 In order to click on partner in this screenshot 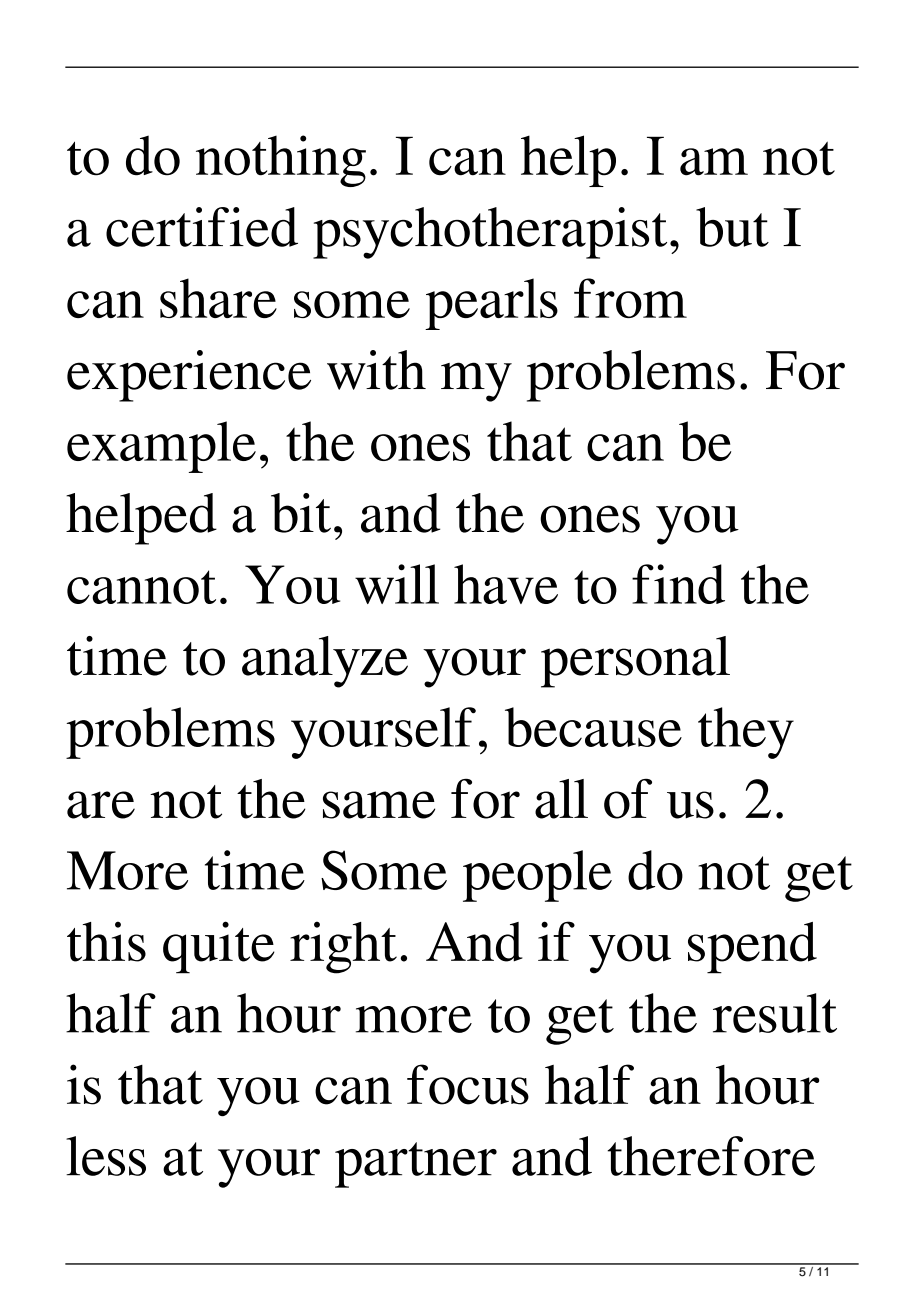, I will do `click(416, 1165)`.
